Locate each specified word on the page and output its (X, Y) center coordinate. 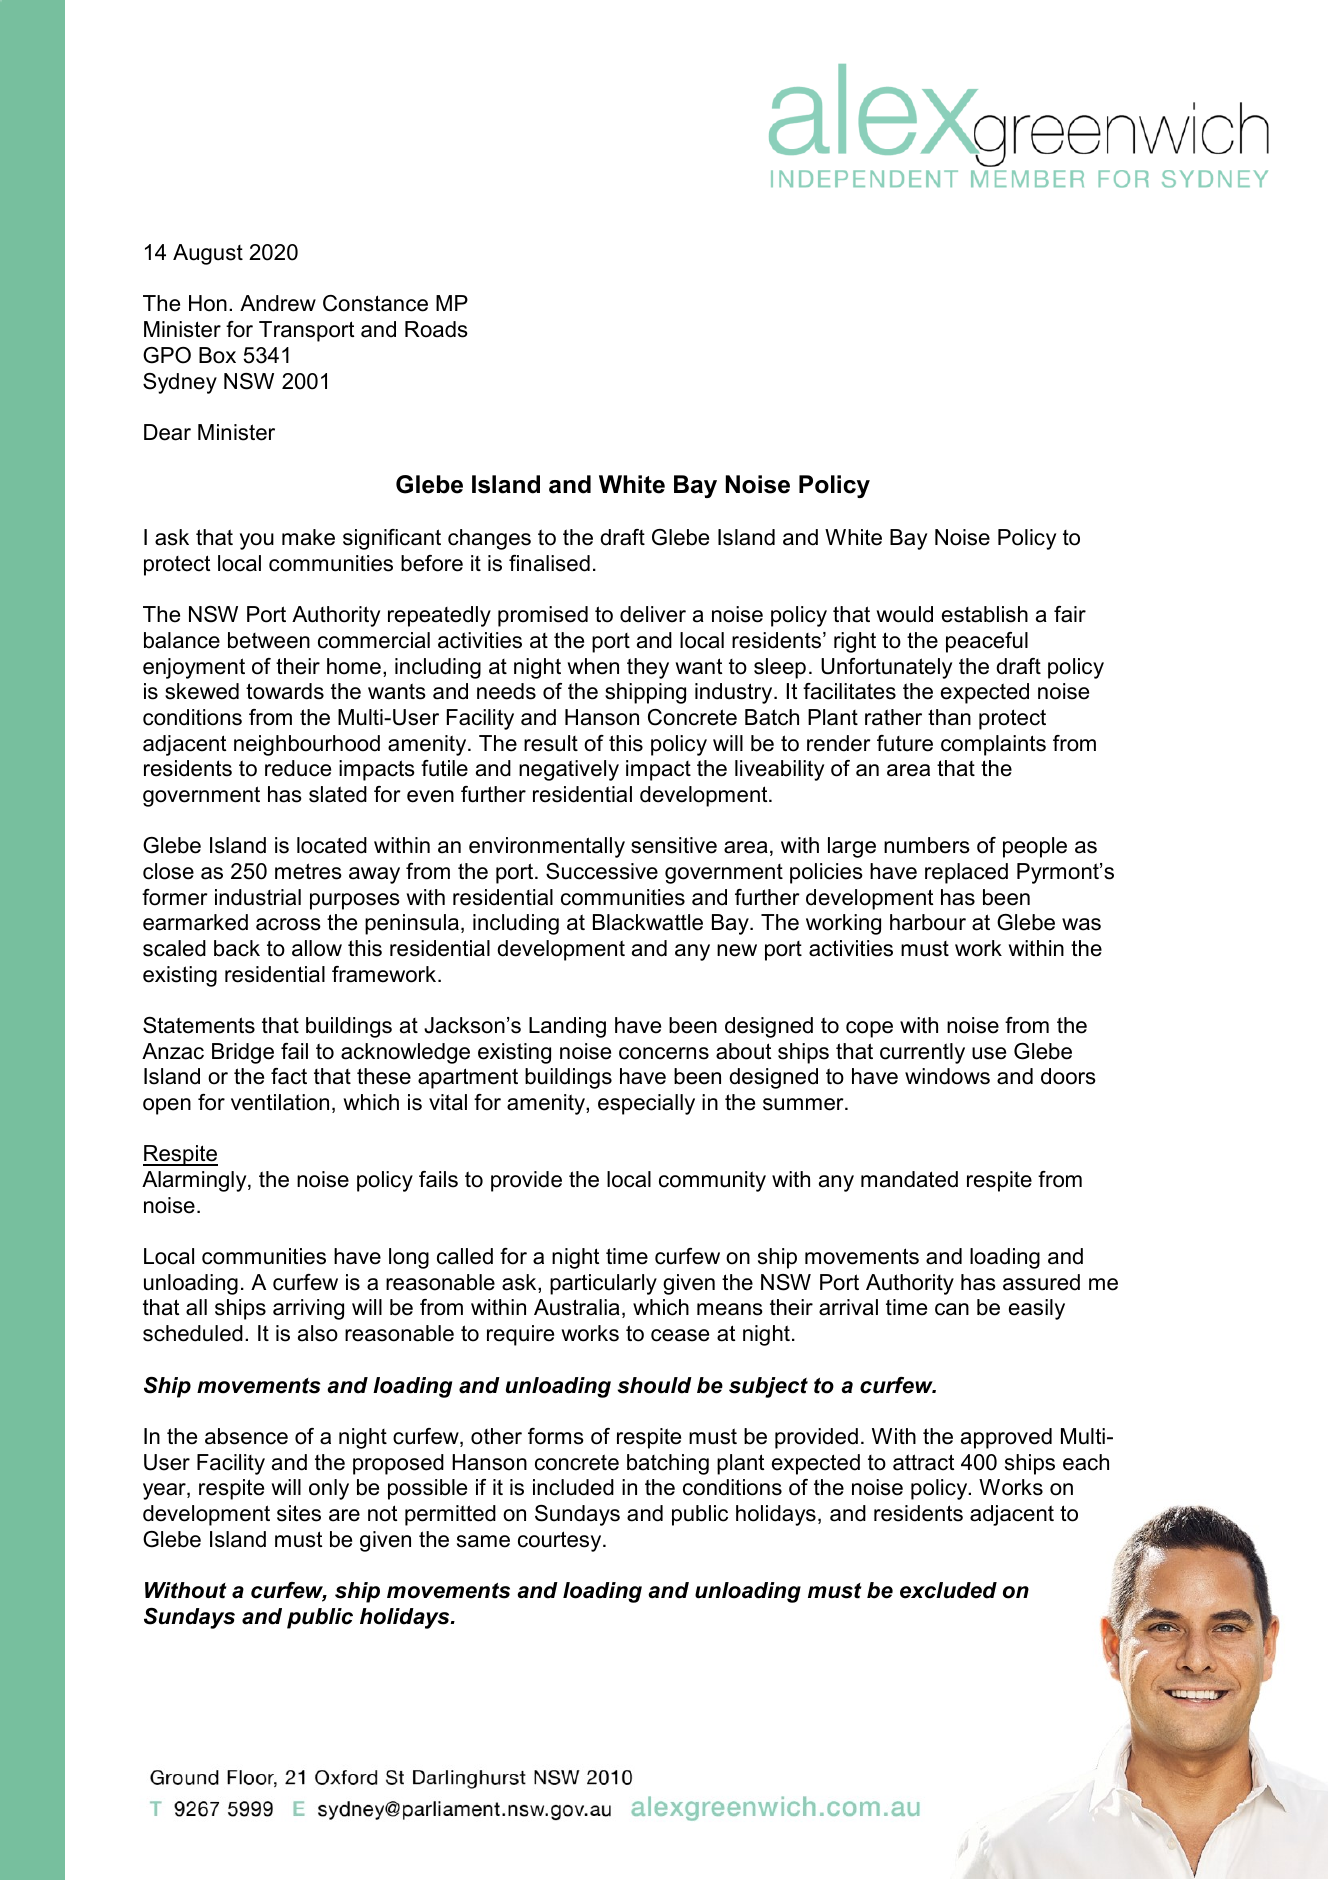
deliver (653, 614)
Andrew (278, 303)
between (269, 640)
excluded (948, 1590)
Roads (436, 329)
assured (1041, 1282)
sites (299, 1513)
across (288, 924)
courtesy (561, 1541)
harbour (928, 922)
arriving (308, 1309)
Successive (602, 871)
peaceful (987, 642)
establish (985, 614)
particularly (603, 1284)
